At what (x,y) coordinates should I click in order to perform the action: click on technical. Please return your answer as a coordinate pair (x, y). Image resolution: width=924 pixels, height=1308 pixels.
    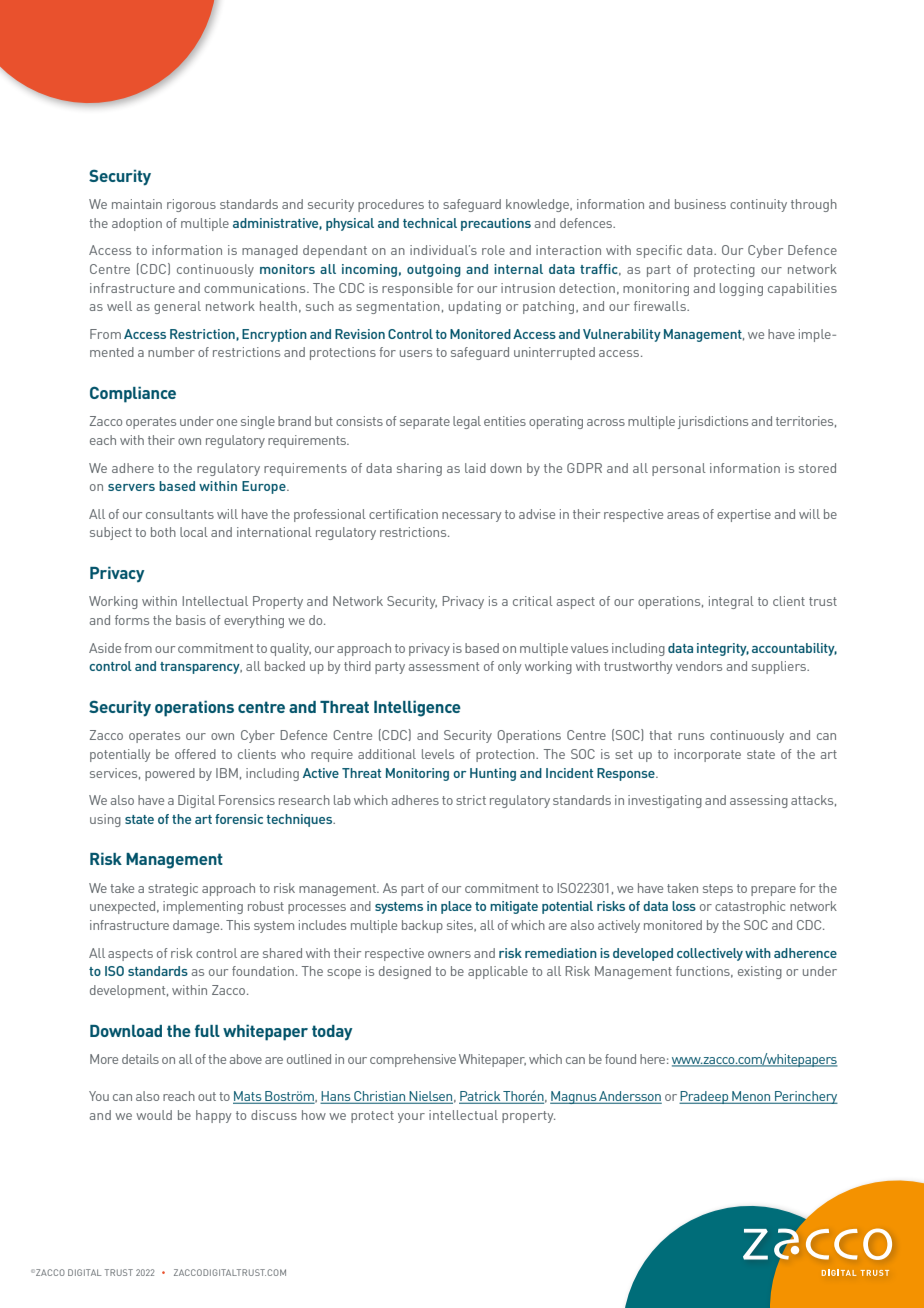
    Looking at the image, I should click on (430, 223).
